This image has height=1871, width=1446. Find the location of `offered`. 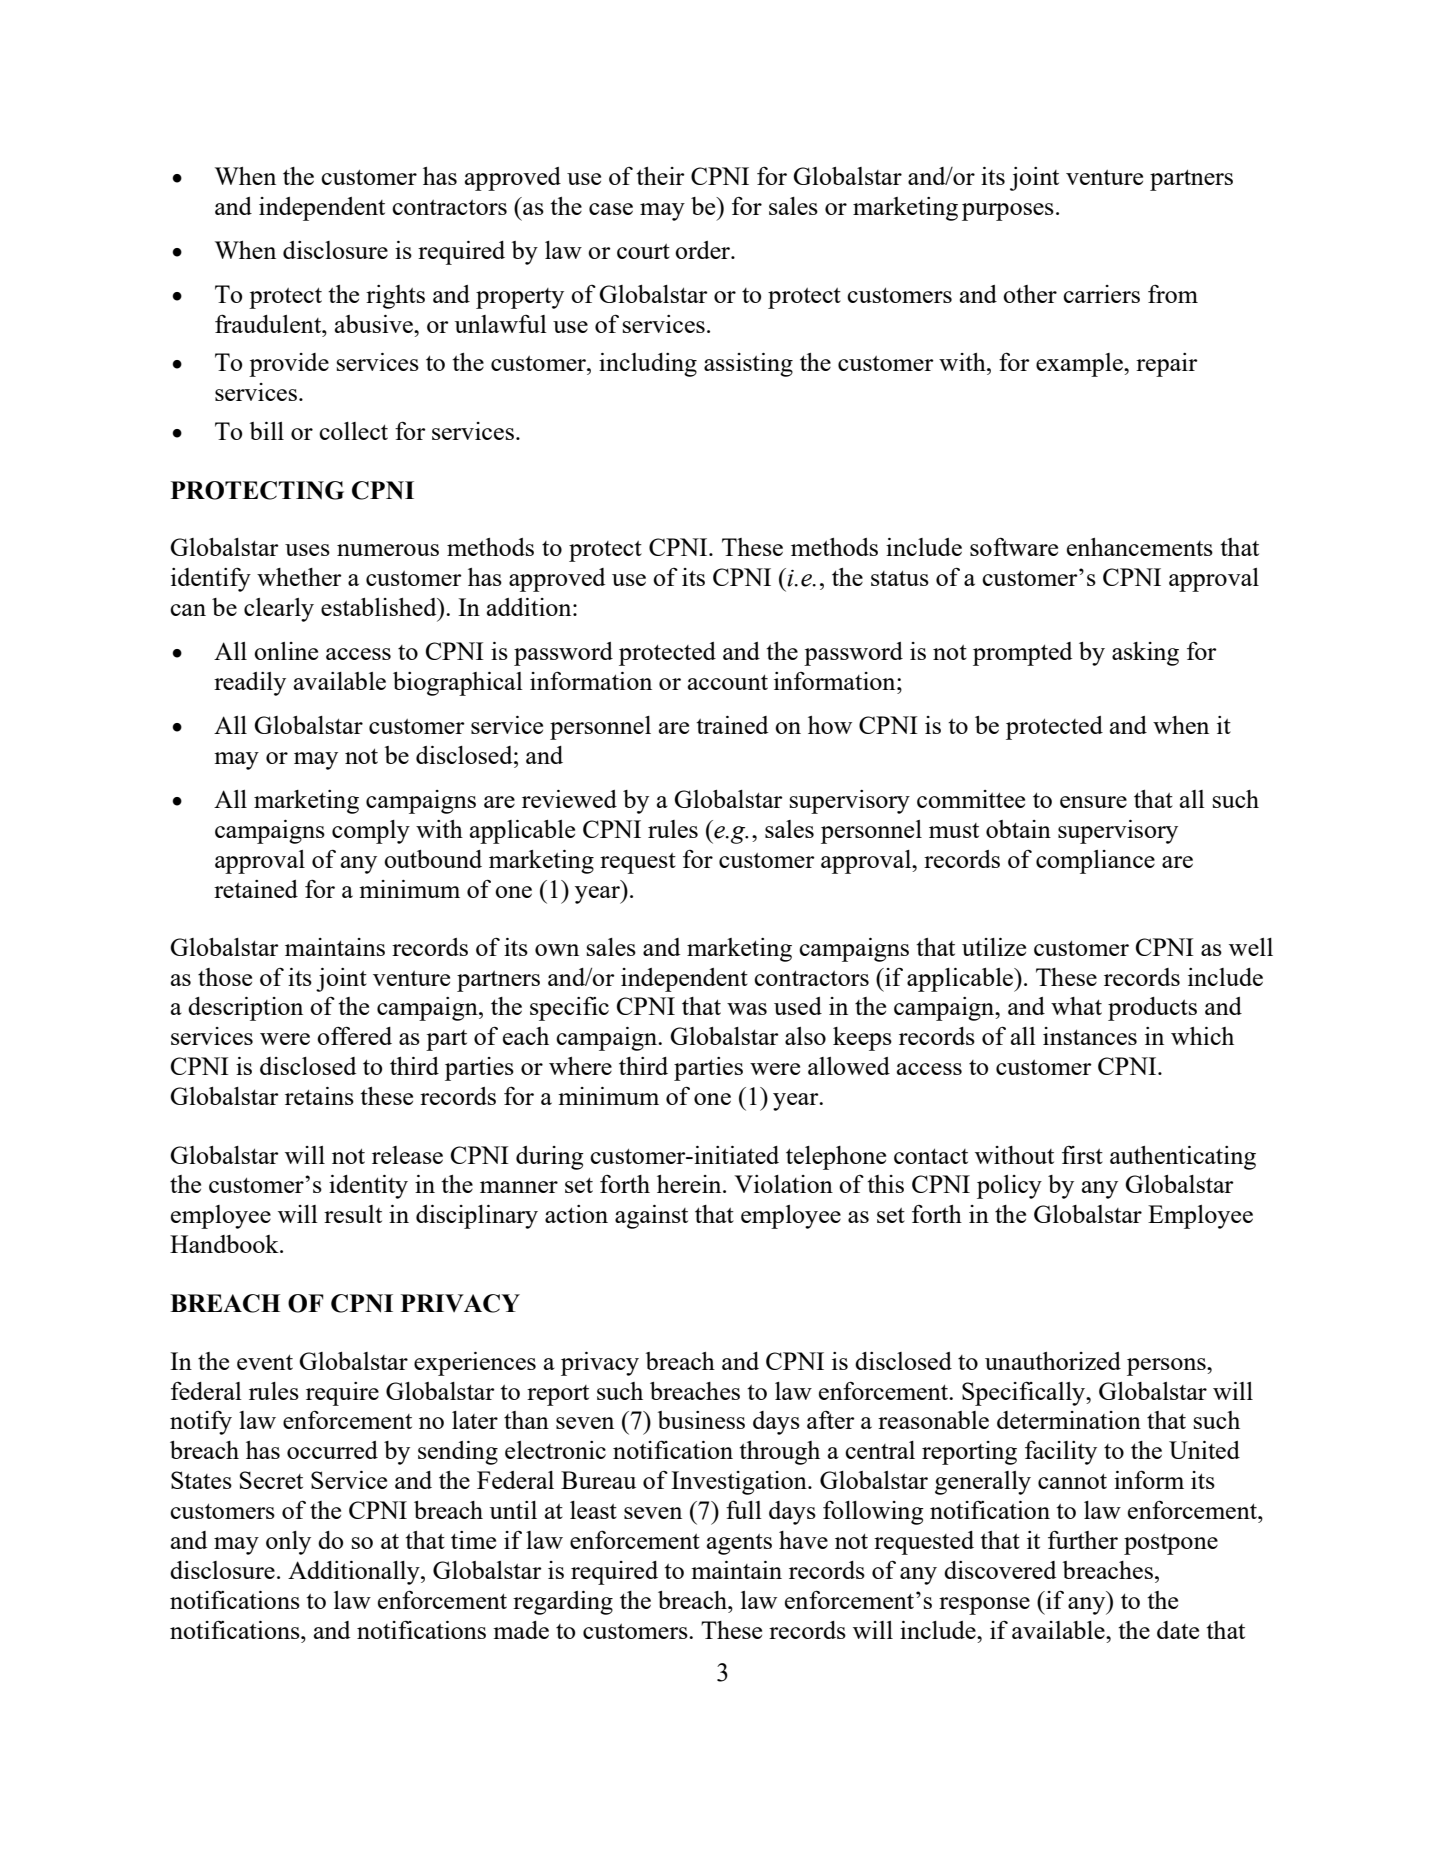

offered is located at coordinates (354, 1035).
